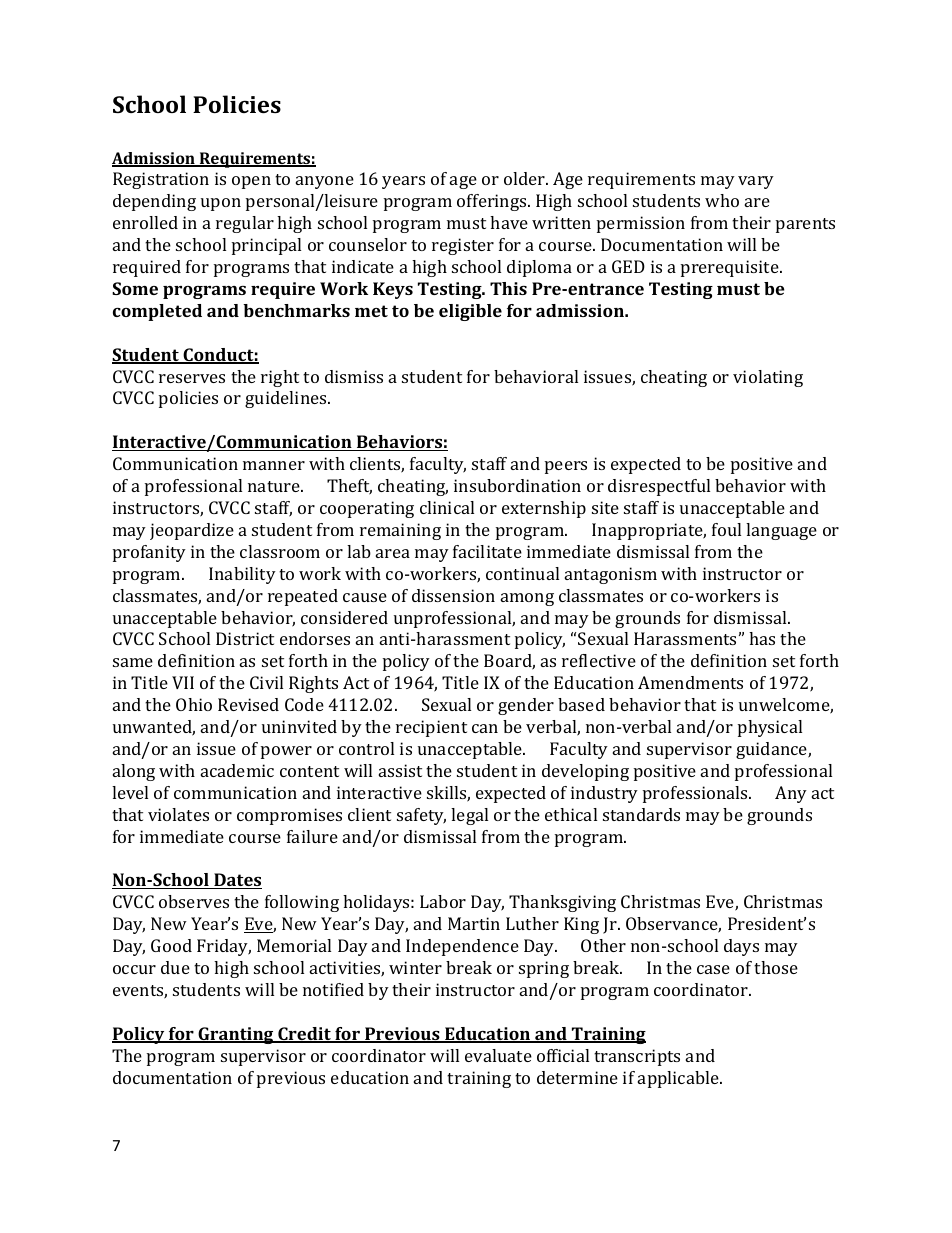 The image size is (952, 1233). I want to click on violating, so click(768, 378).
